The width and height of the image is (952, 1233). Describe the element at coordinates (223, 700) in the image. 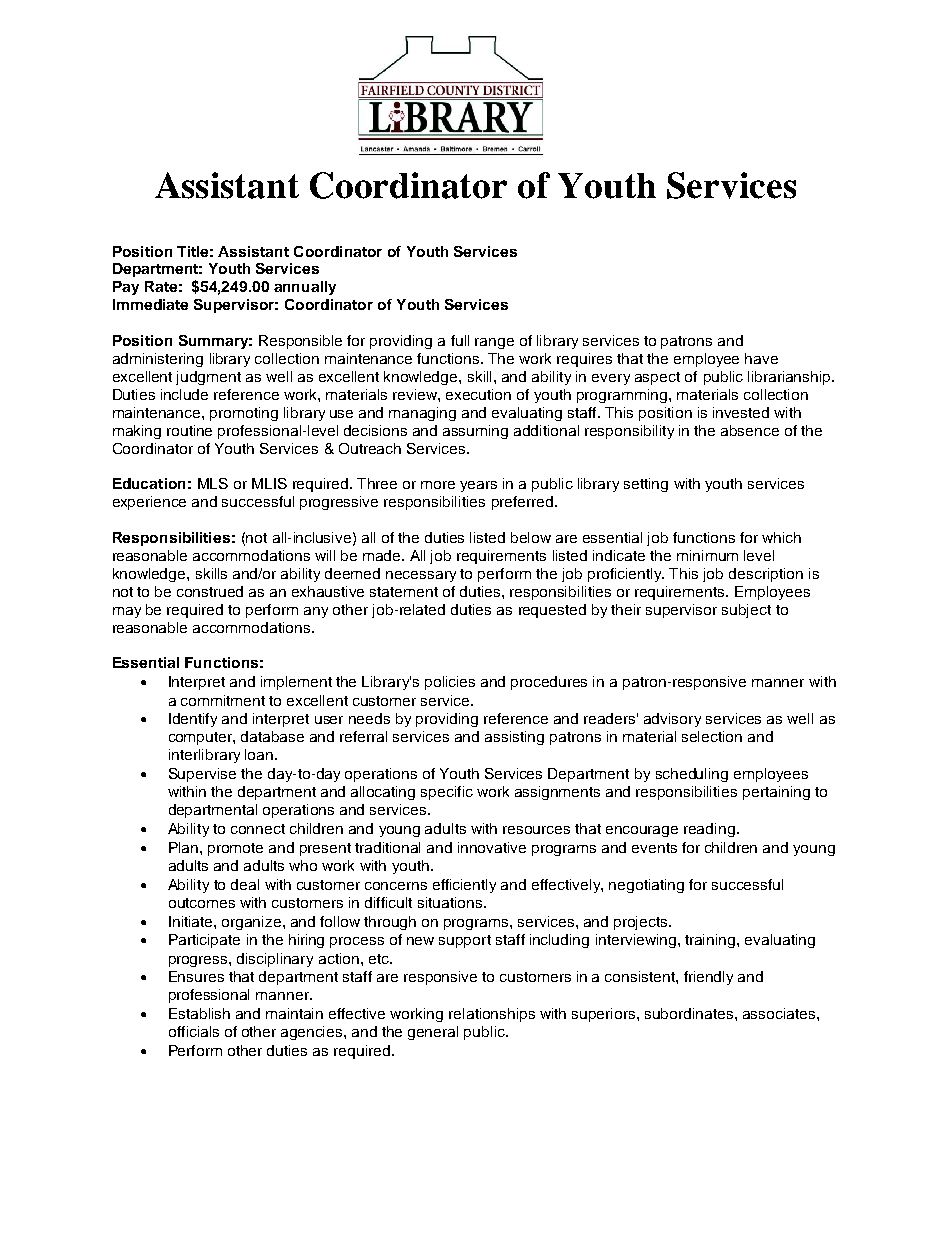

I see `commitment` at that location.
